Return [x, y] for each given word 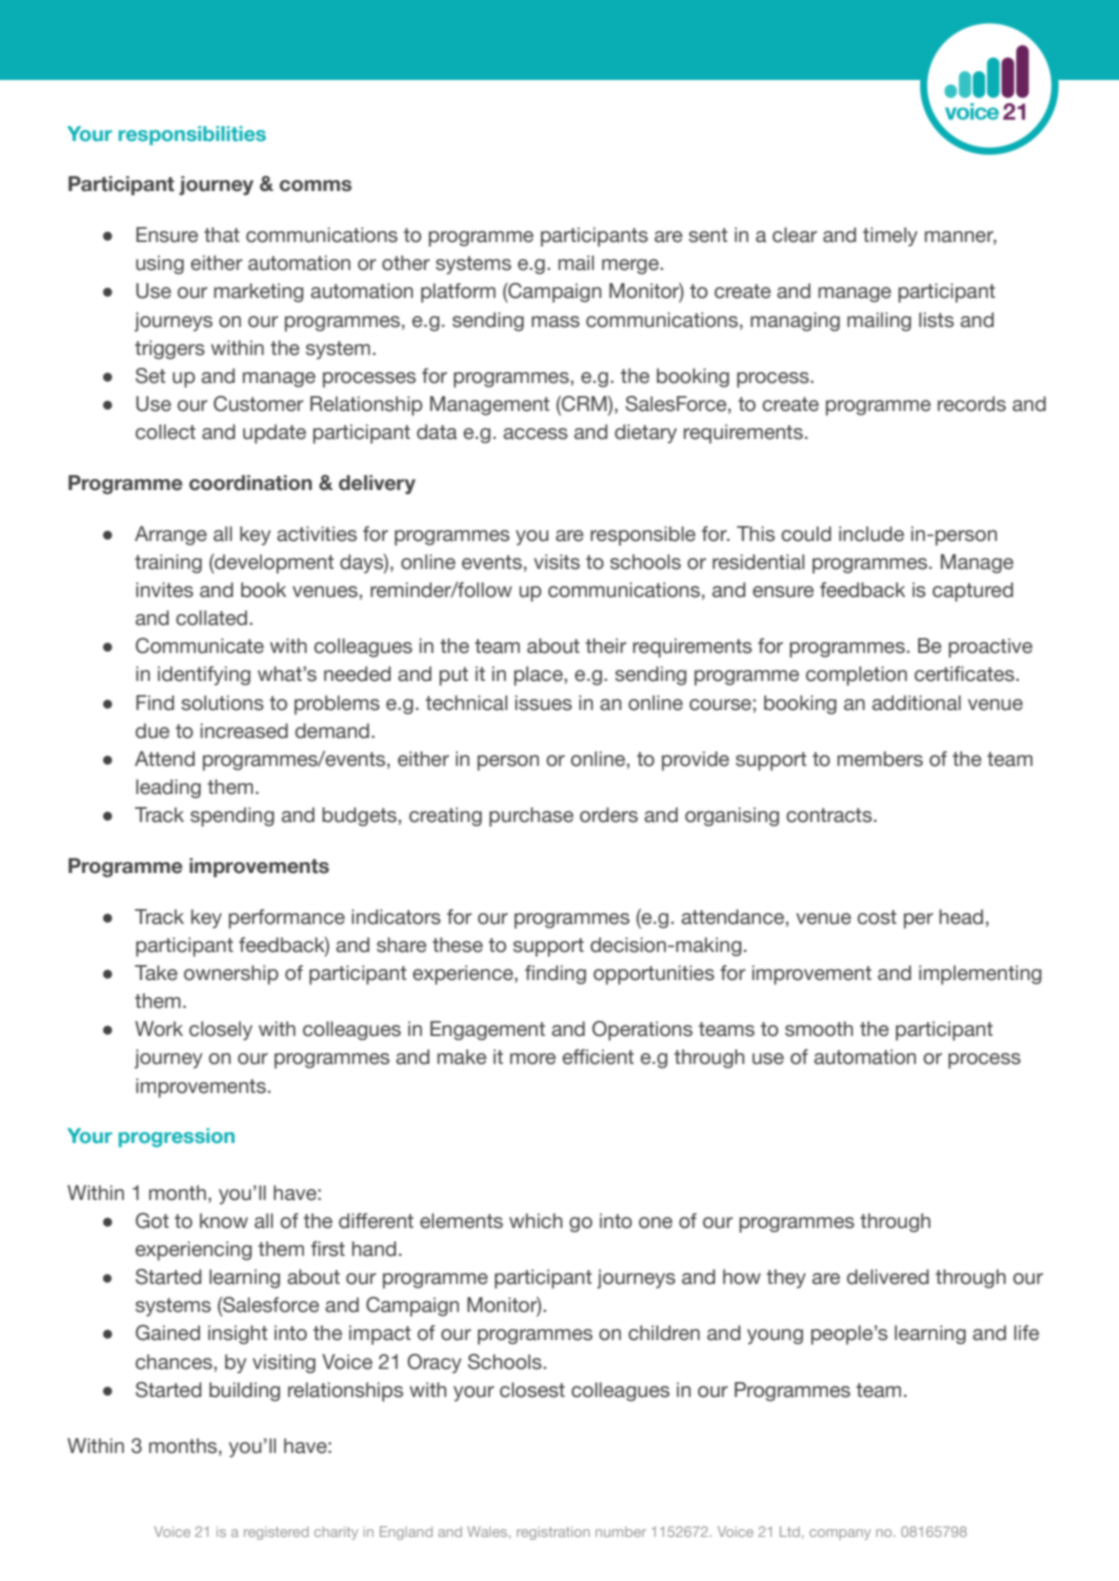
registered [276, 1533]
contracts [829, 815]
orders [609, 815]
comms [315, 186]
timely [890, 237]
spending [232, 817]
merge [631, 266]
